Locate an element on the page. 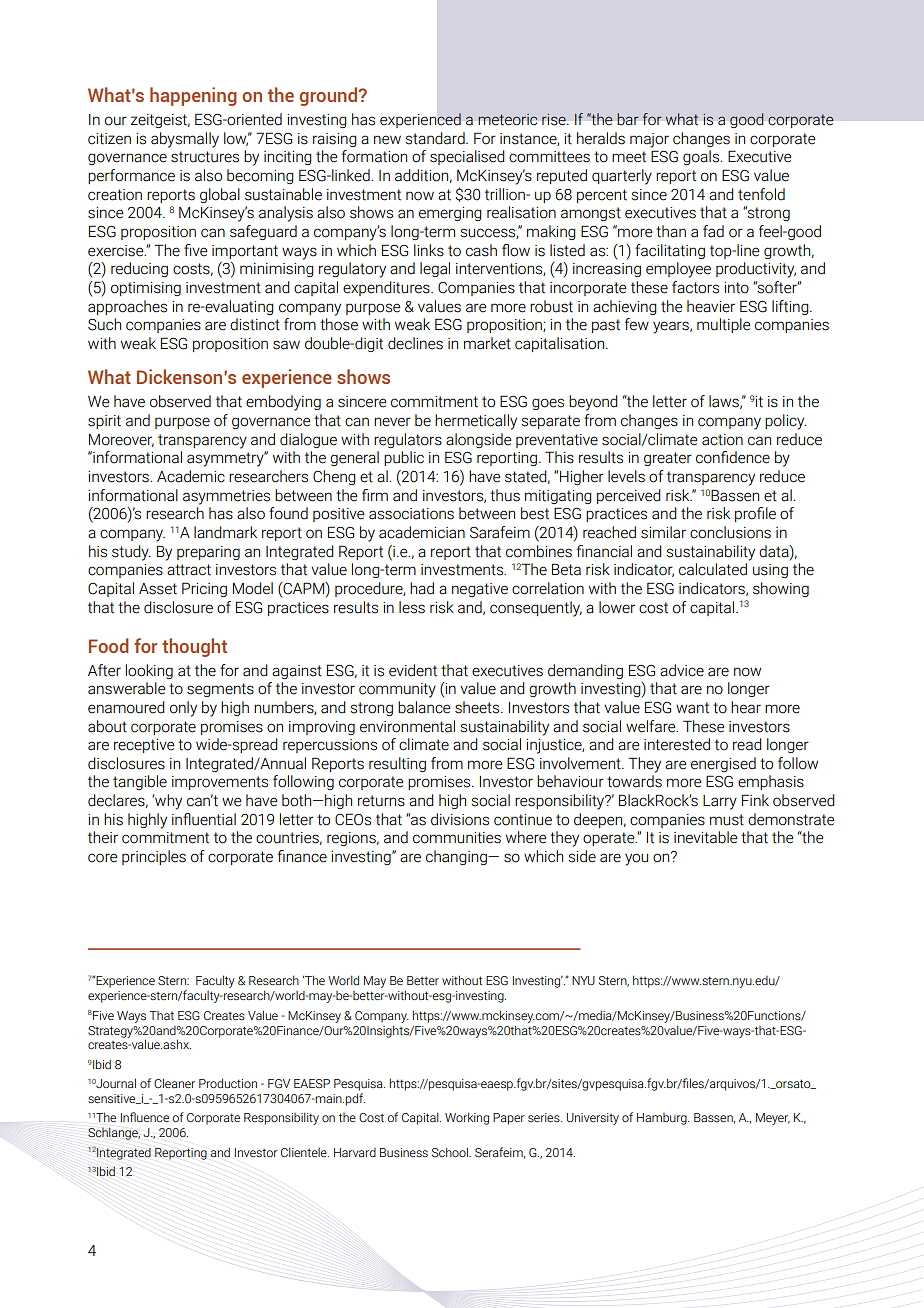 This document has height=1308, width=924. principles is located at coordinates (154, 857).
